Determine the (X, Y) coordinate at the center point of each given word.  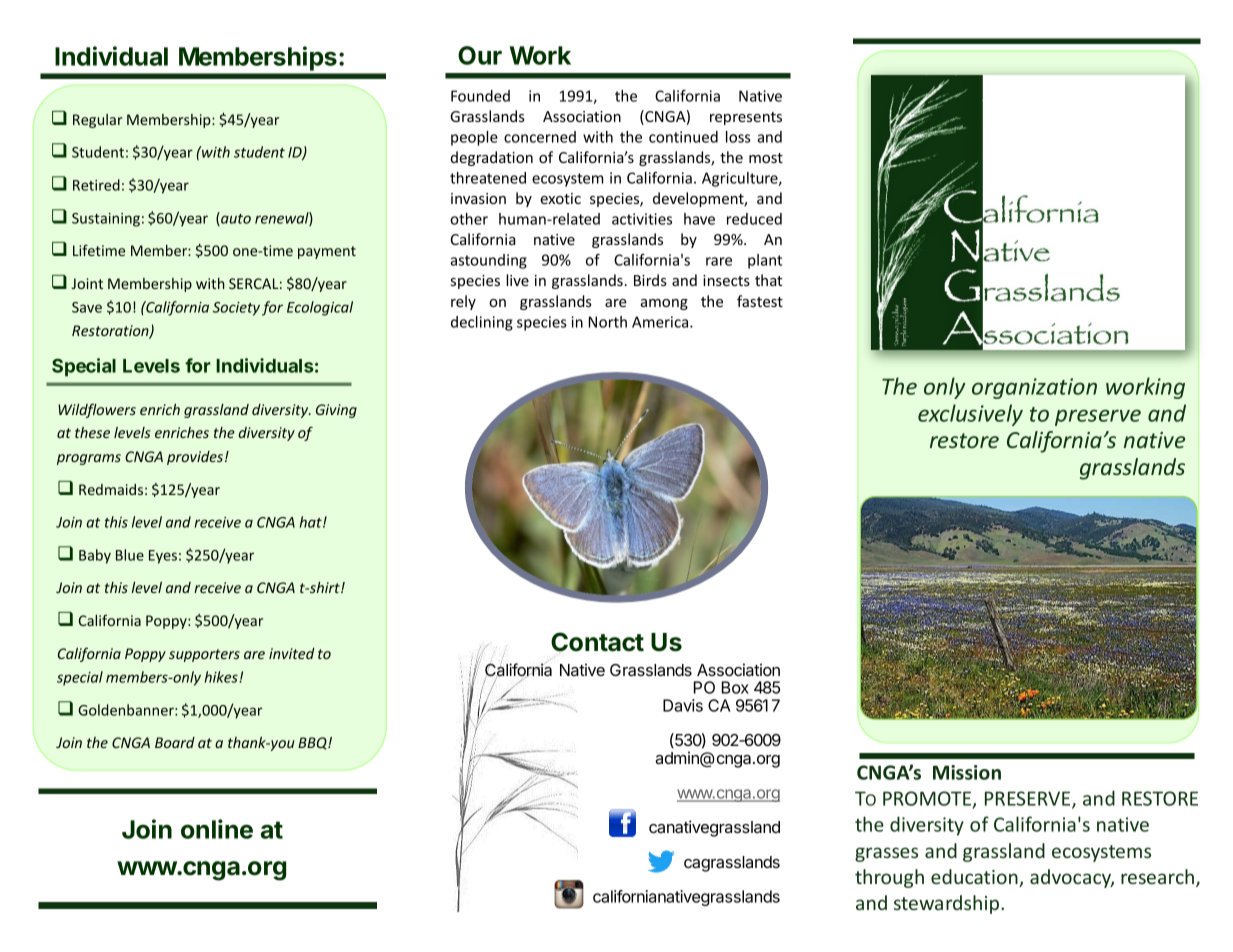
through (889, 878)
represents (746, 118)
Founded (480, 96)
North (608, 322)
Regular (98, 121)
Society (236, 309)
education (975, 878)
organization (1034, 388)
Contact (597, 643)
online (217, 829)
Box (735, 687)
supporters (204, 655)
